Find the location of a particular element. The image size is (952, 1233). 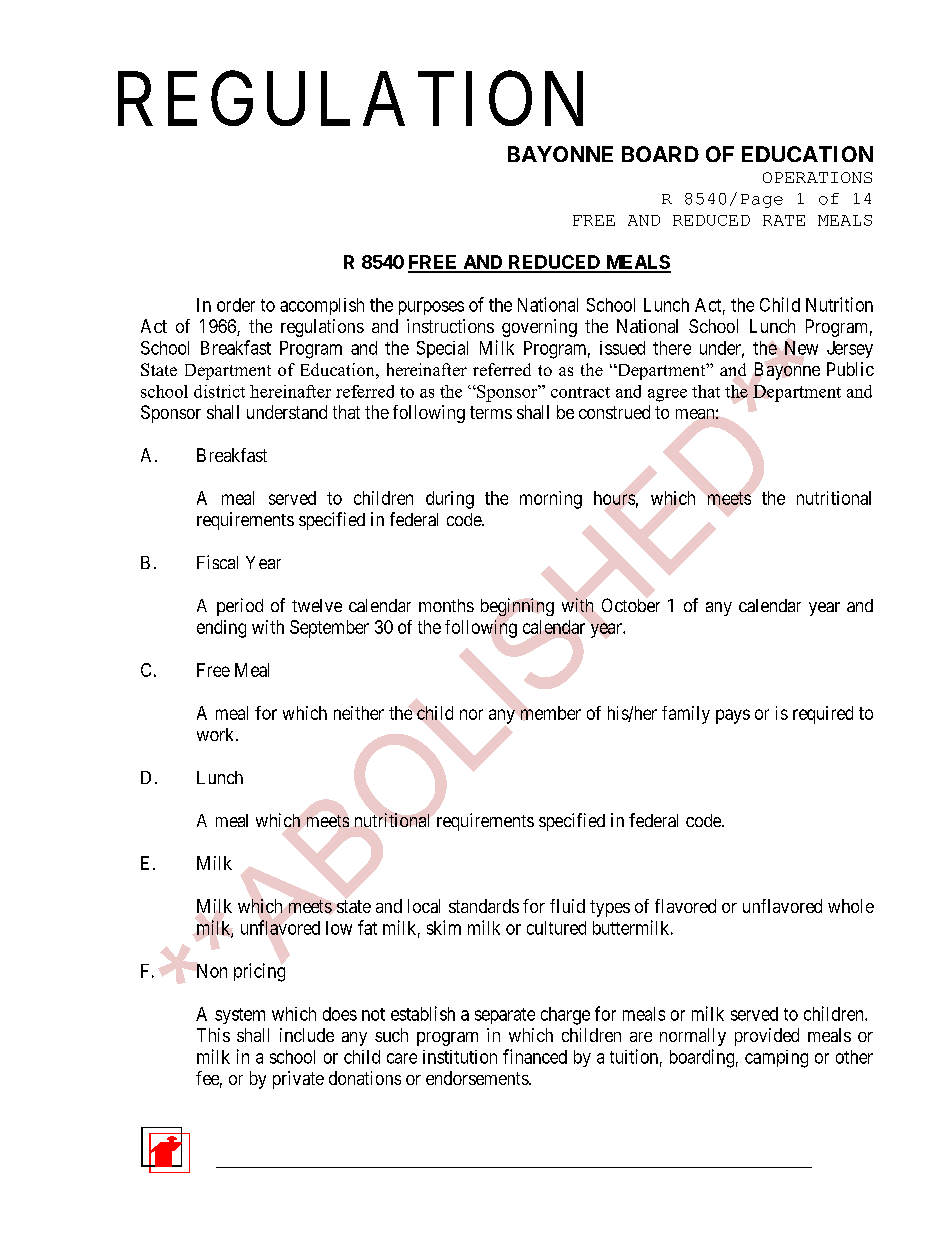

governing is located at coordinates (539, 328).
